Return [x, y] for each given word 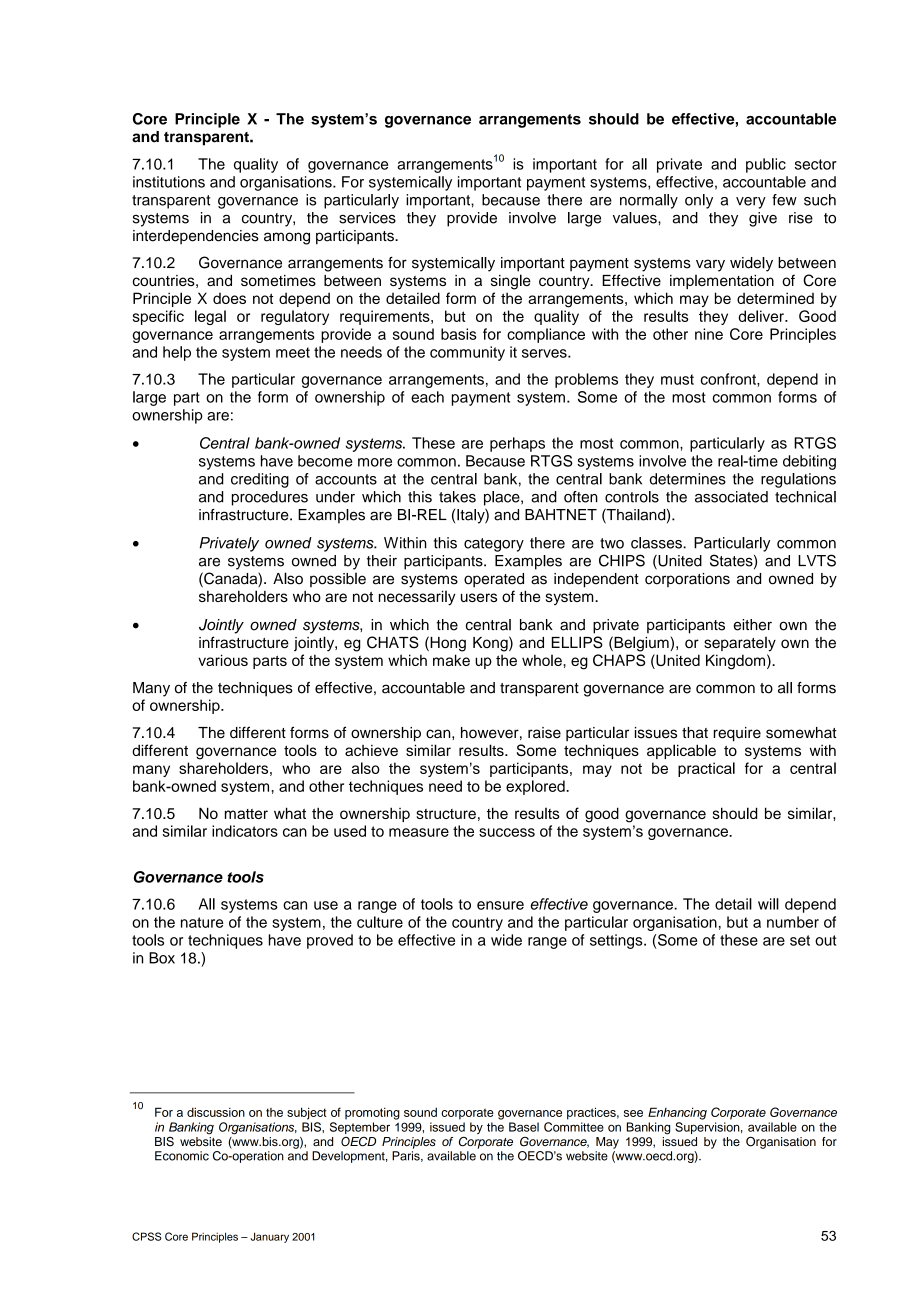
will [768, 904]
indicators [245, 831]
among [287, 238]
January [269, 1237]
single [511, 282]
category [494, 545]
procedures [270, 498]
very [751, 203]
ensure [500, 905]
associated [731, 497]
